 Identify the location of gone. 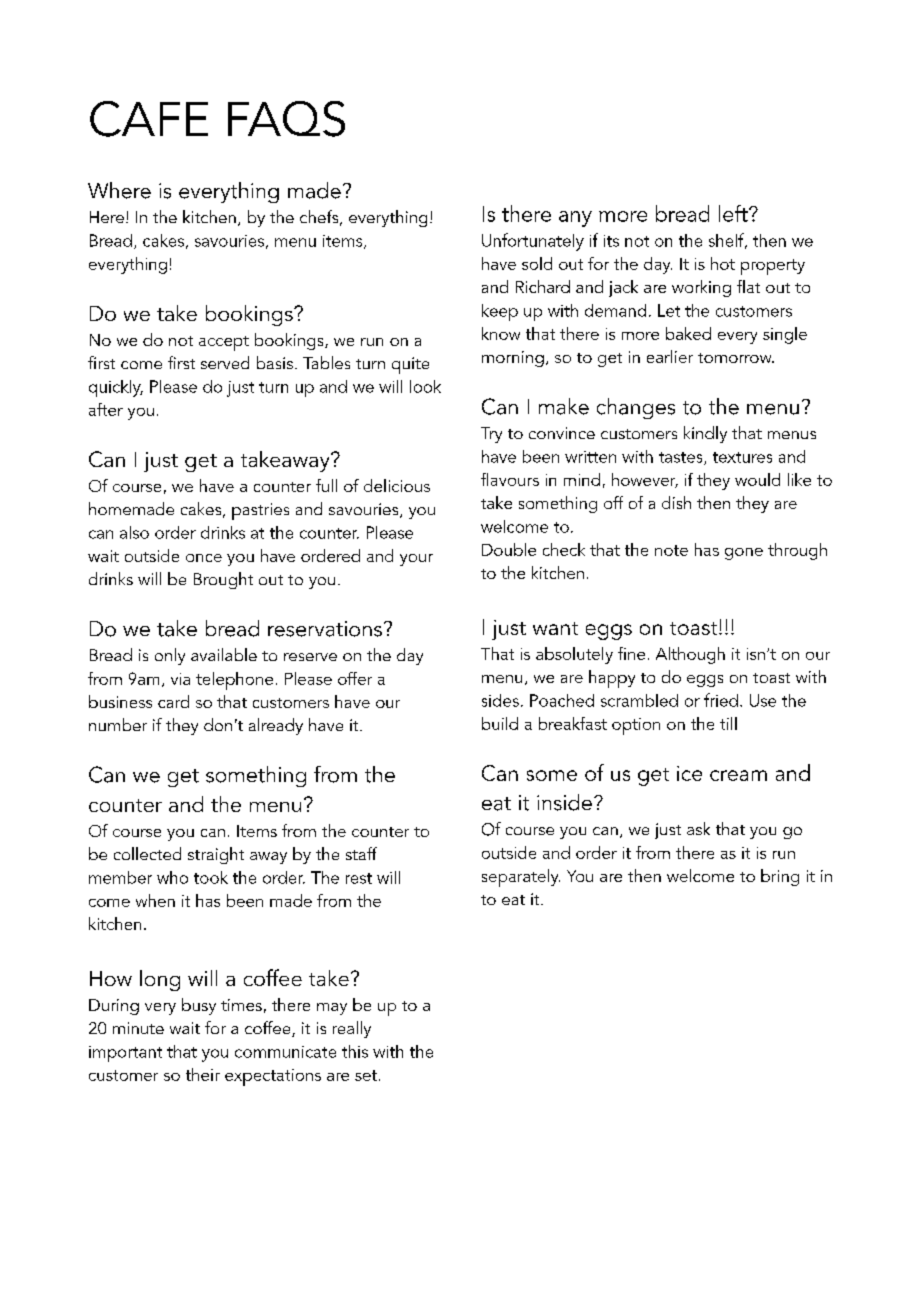
(744, 554).
